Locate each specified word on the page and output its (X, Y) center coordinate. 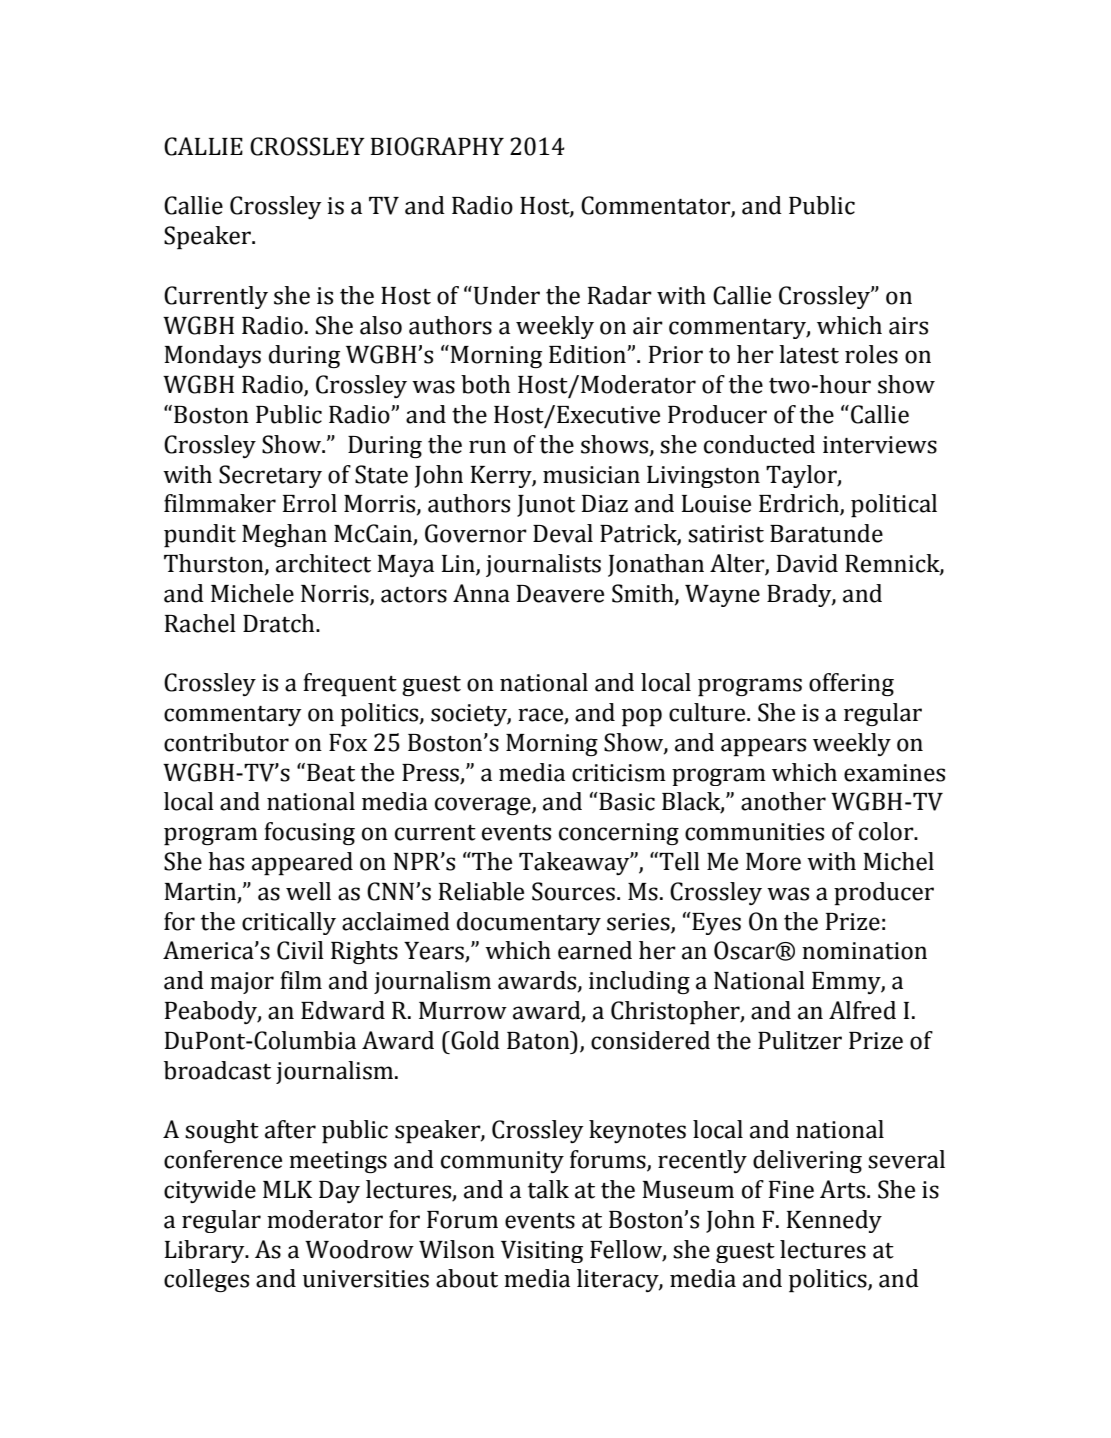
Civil (300, 950)
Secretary (270, 476)
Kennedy (834, 1221)
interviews (880, 445)
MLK (287, 1189)
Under (505, 295)
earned (595, 950)
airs (908, 326)
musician (591, 475)
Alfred (862, 1010)
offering (851, 684)
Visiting (542, 1252)
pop (642, 717)
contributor (226, 742)
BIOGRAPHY (437, 146)
